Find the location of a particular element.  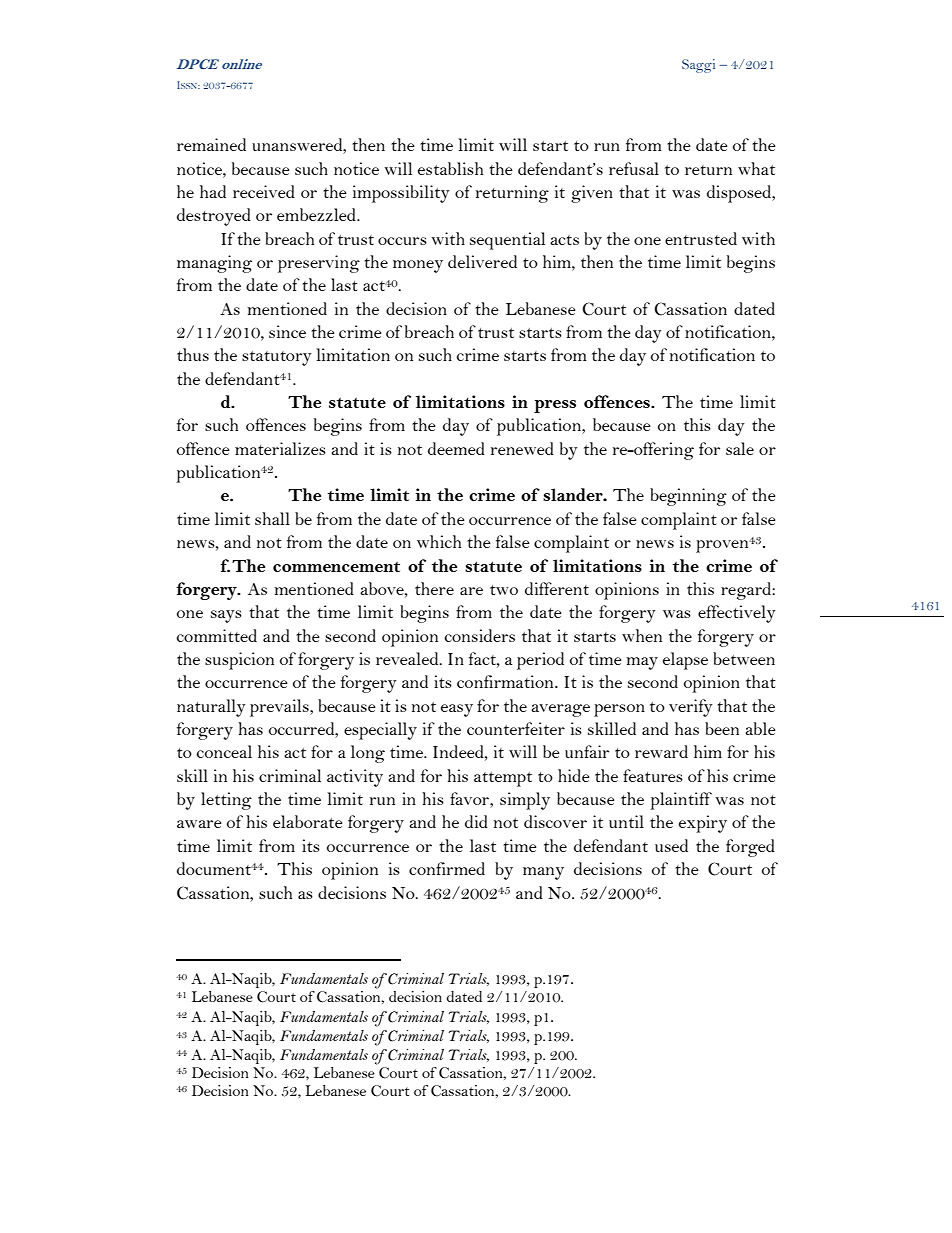

establish is located at coordinates (450, 168).
